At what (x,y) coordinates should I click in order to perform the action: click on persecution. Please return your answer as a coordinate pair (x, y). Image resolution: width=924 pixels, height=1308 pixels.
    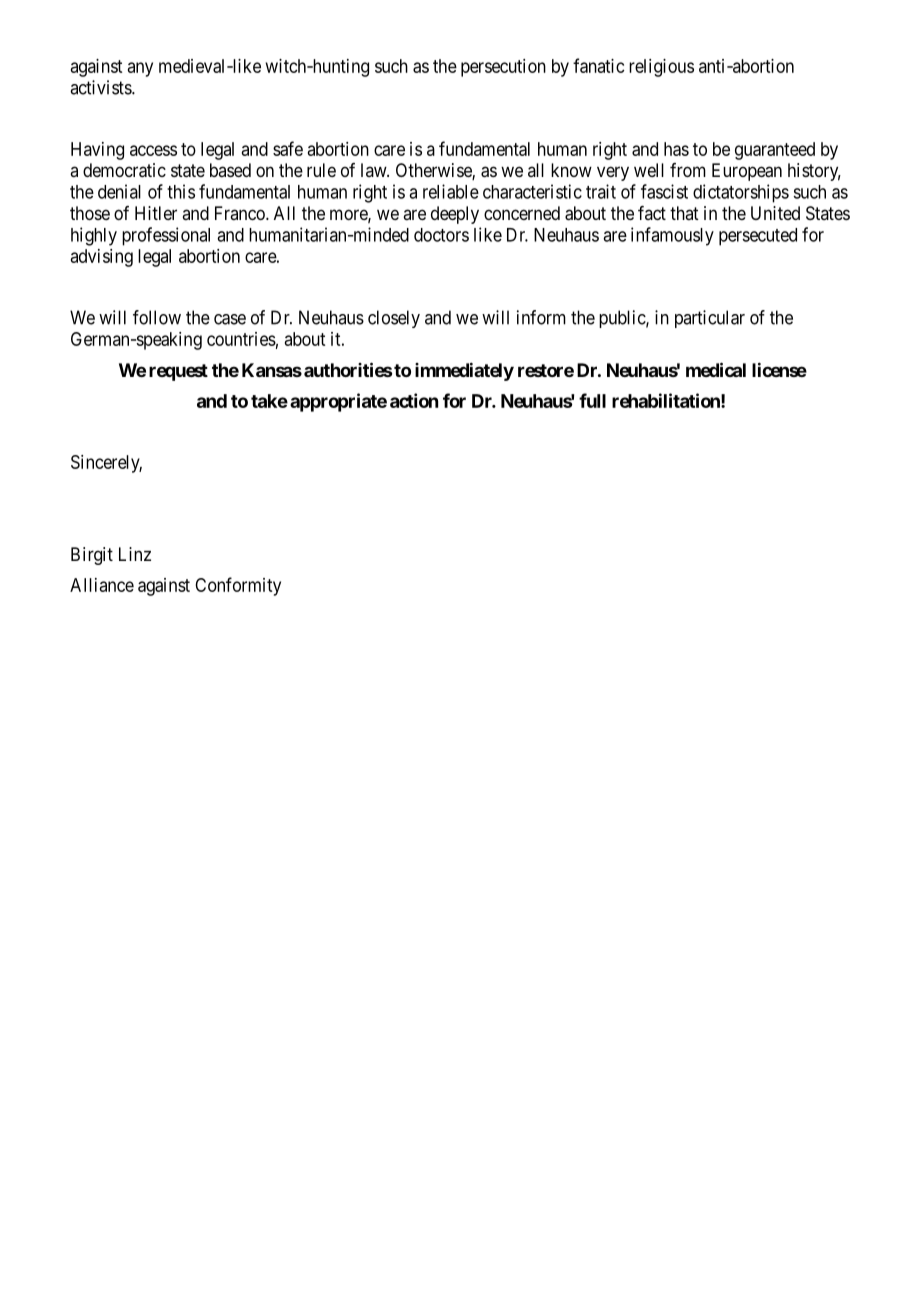
    Looking at the image, I should click on (503, 68).
